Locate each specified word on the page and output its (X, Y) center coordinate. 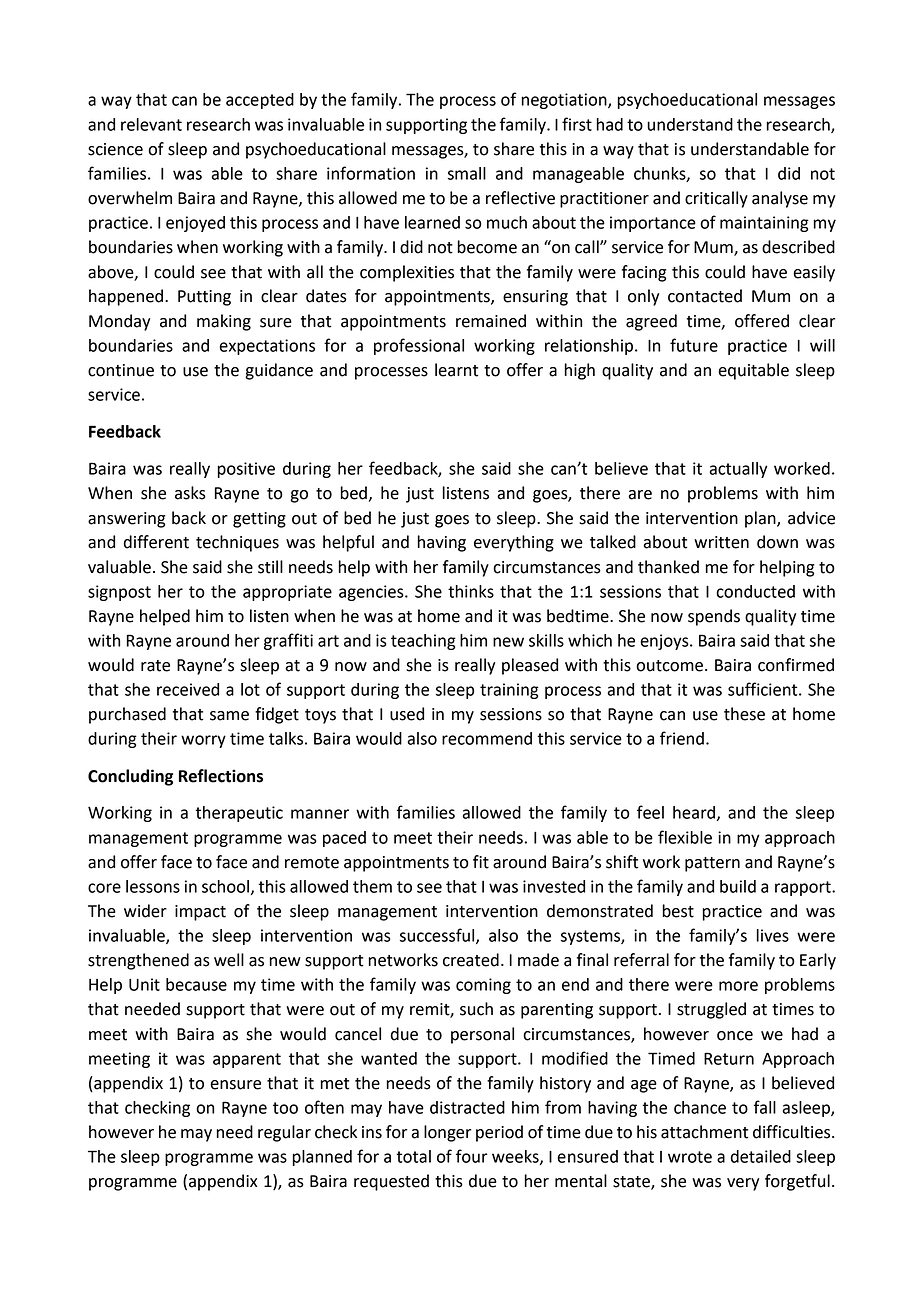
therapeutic (239, 814)
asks (190, 493)
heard (694, 812)
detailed (761, 1156)
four (472, 1156)
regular (284, 1133)
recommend (487, 738)
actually (738, 470)
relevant (151, 124)
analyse (780, 199)
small (467, 173)
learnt (456, 370)
